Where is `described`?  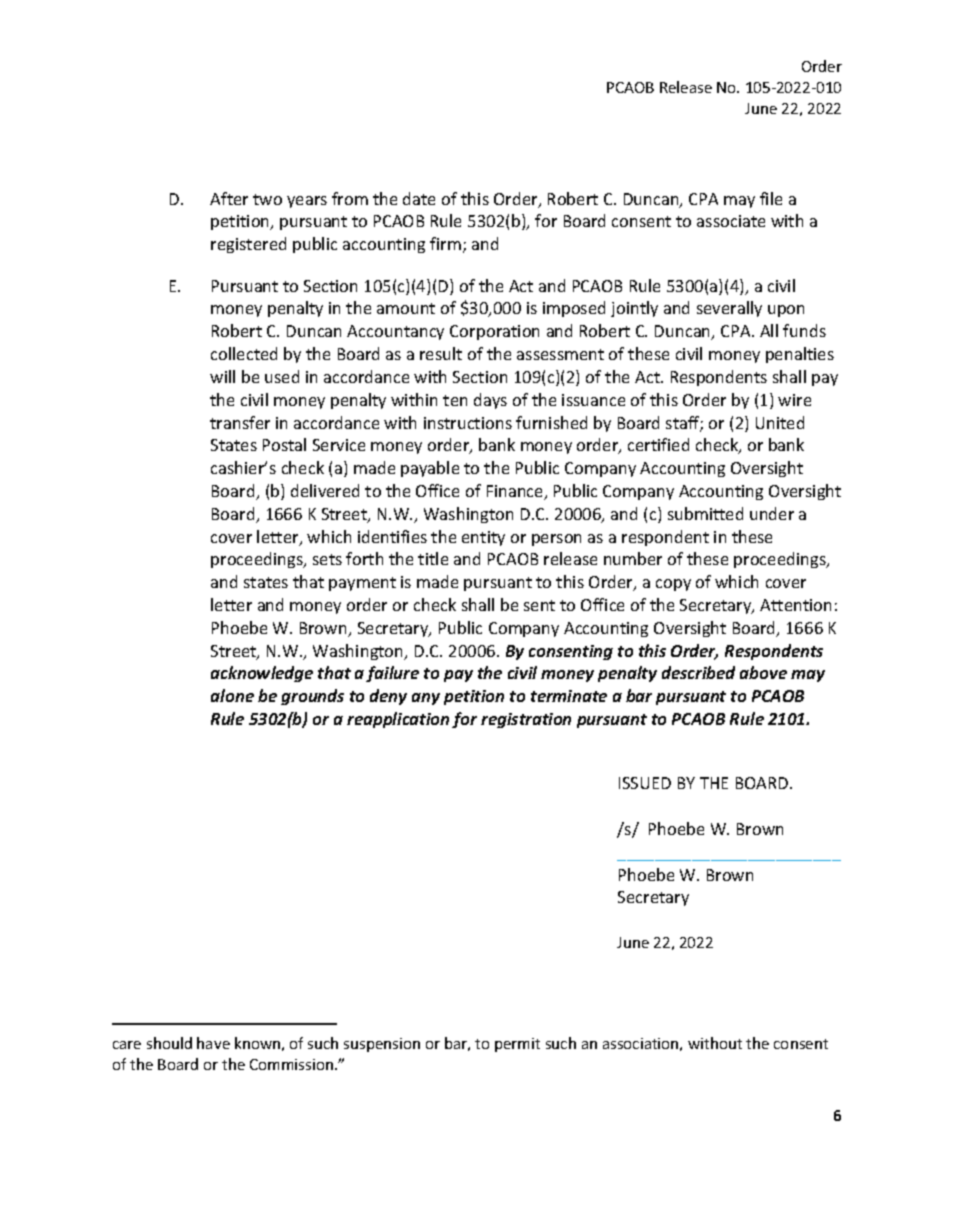 described is located at coordinates (698, 672).
